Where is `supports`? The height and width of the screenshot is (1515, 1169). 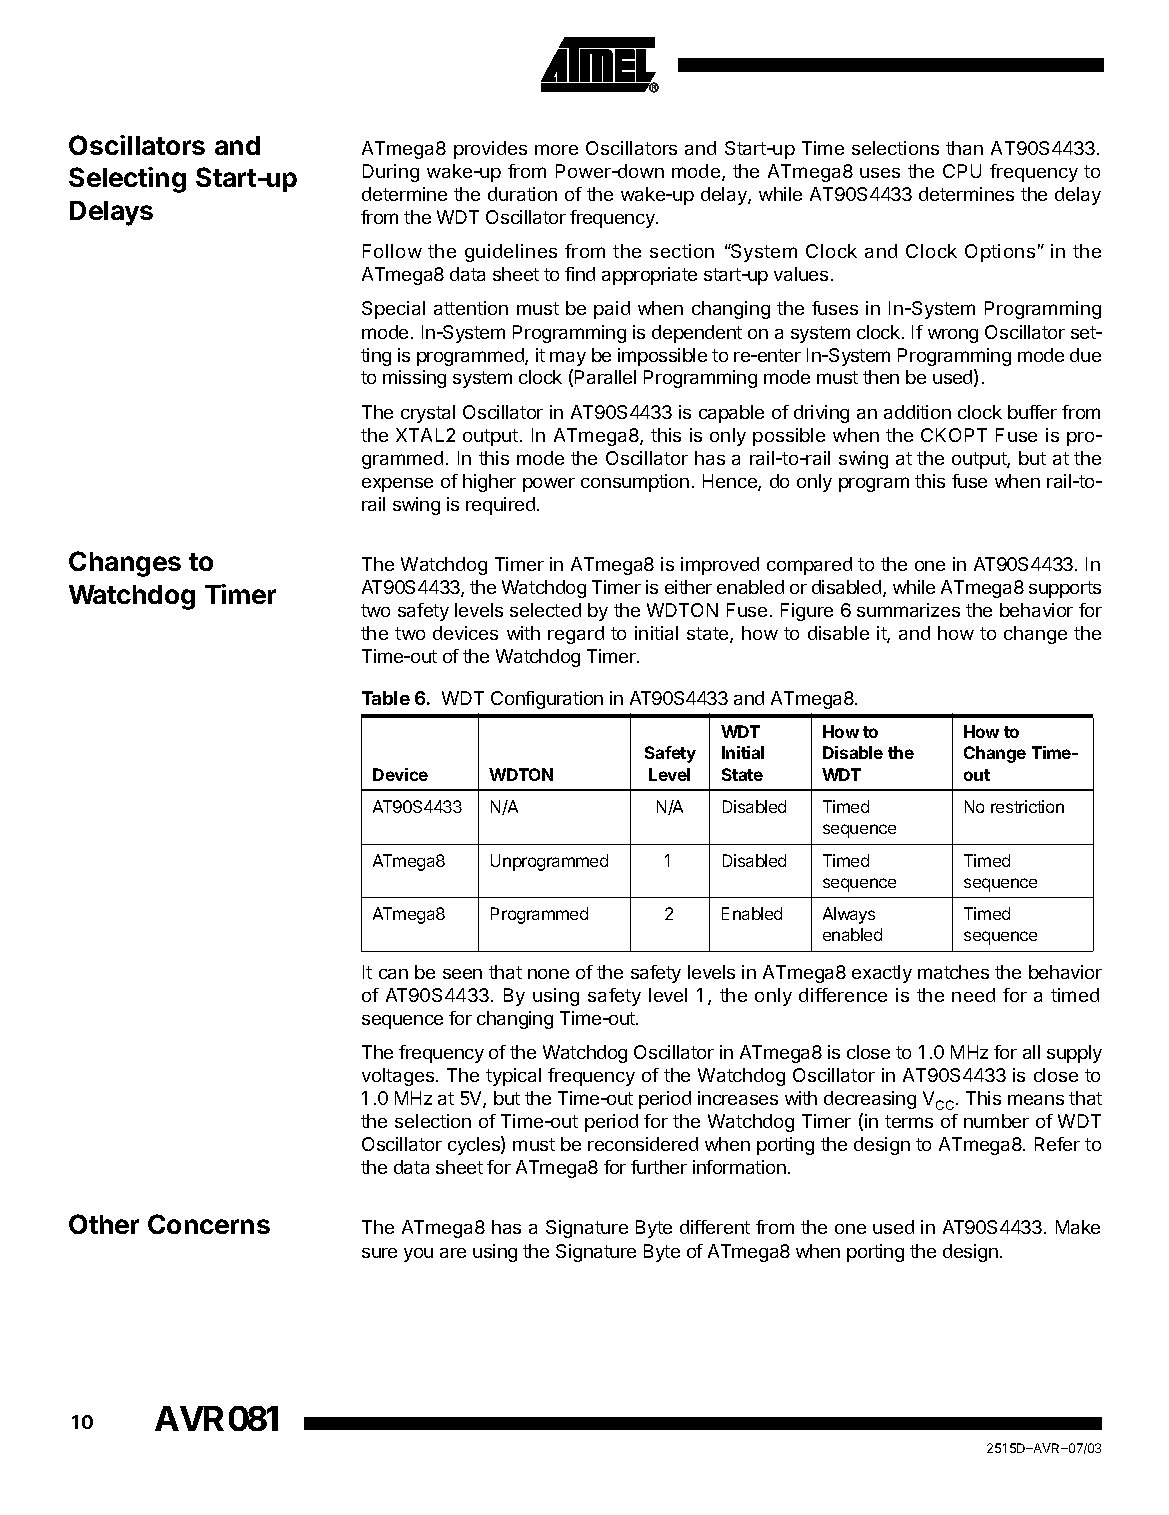 supports is located at coordinates (1065, 589).
